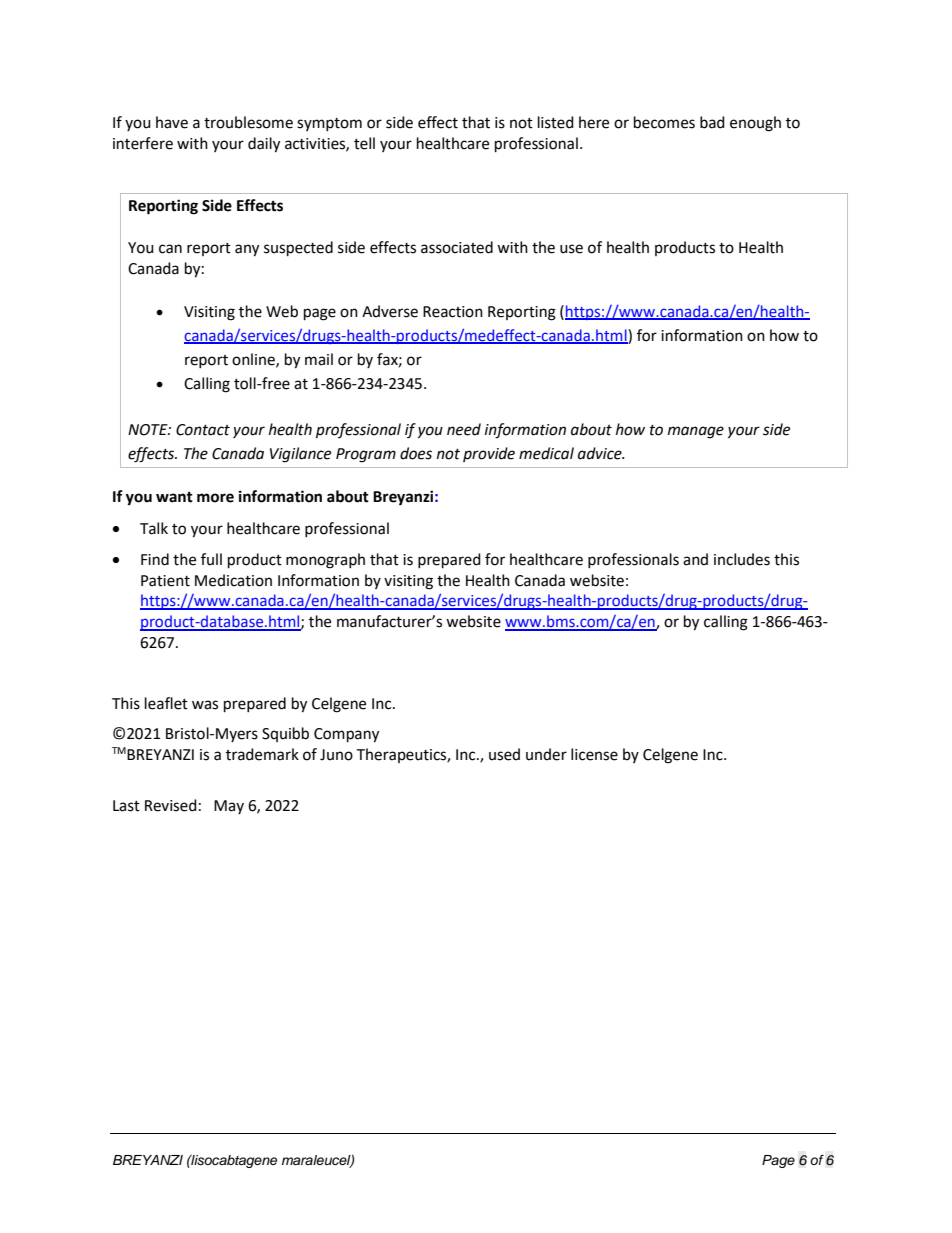  I want to click on monograph, so click(325, 561).
